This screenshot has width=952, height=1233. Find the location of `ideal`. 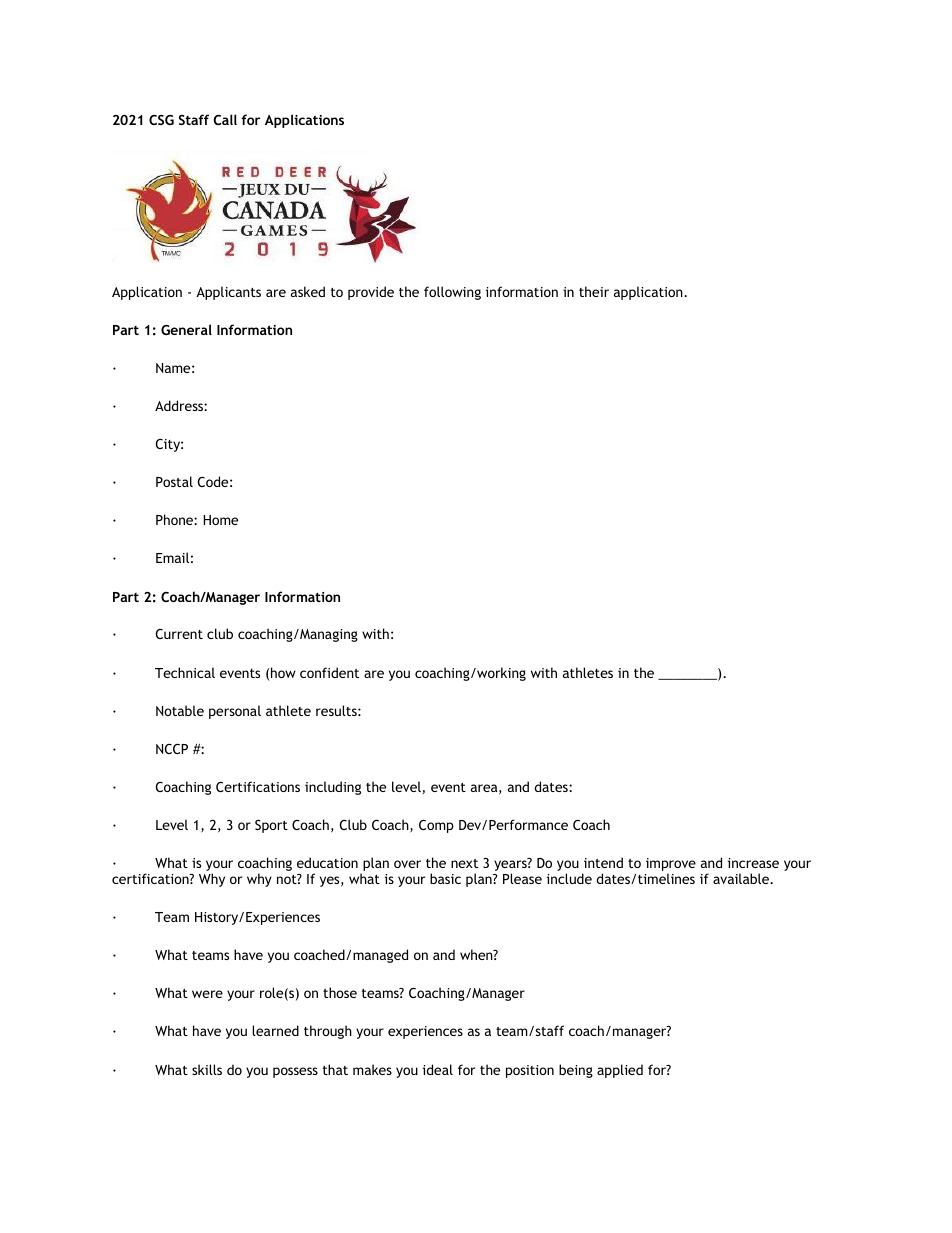

ideal is located at coordinates (438, 1069).
